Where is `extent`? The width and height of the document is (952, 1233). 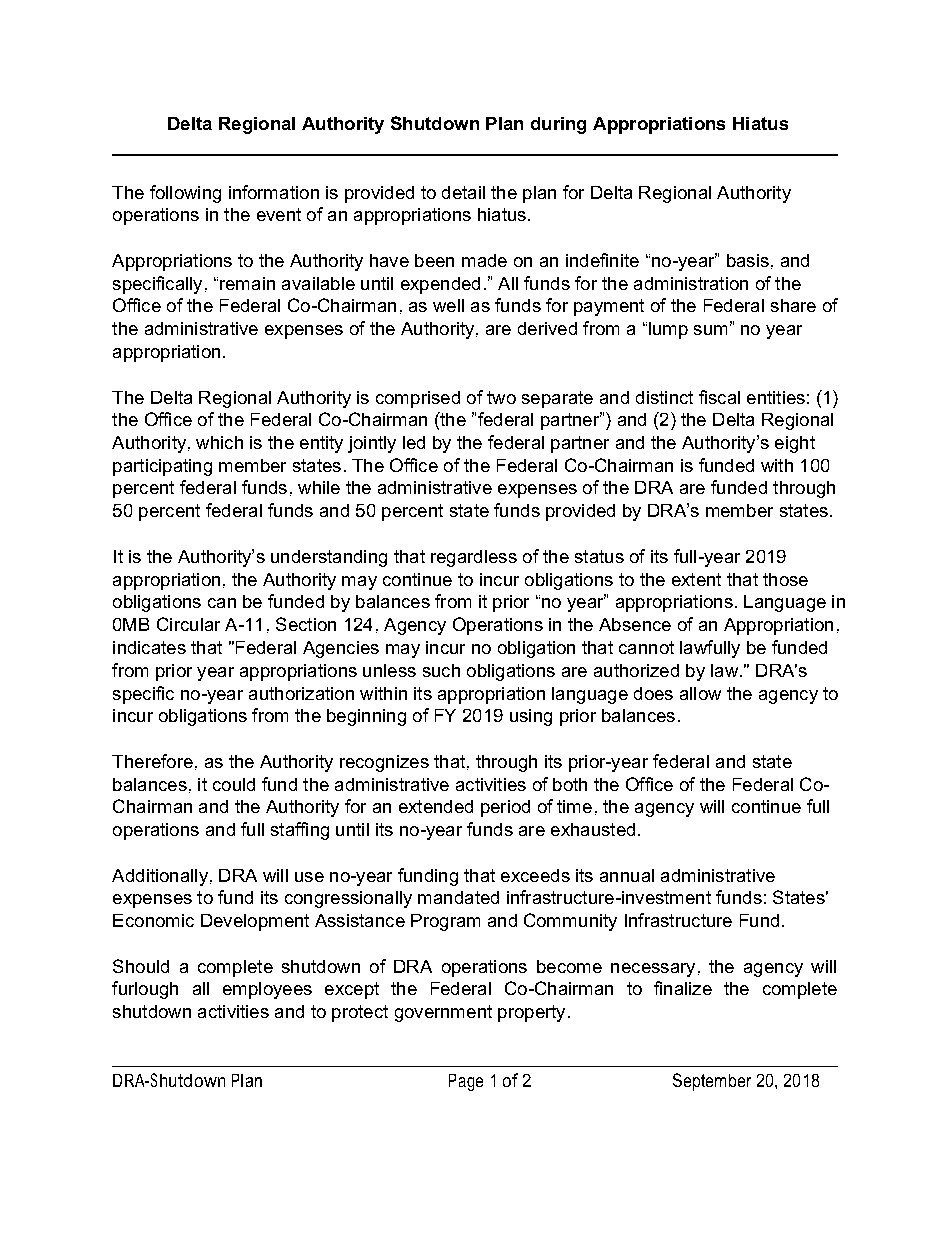
extent is located at coordinates (696, 579).
